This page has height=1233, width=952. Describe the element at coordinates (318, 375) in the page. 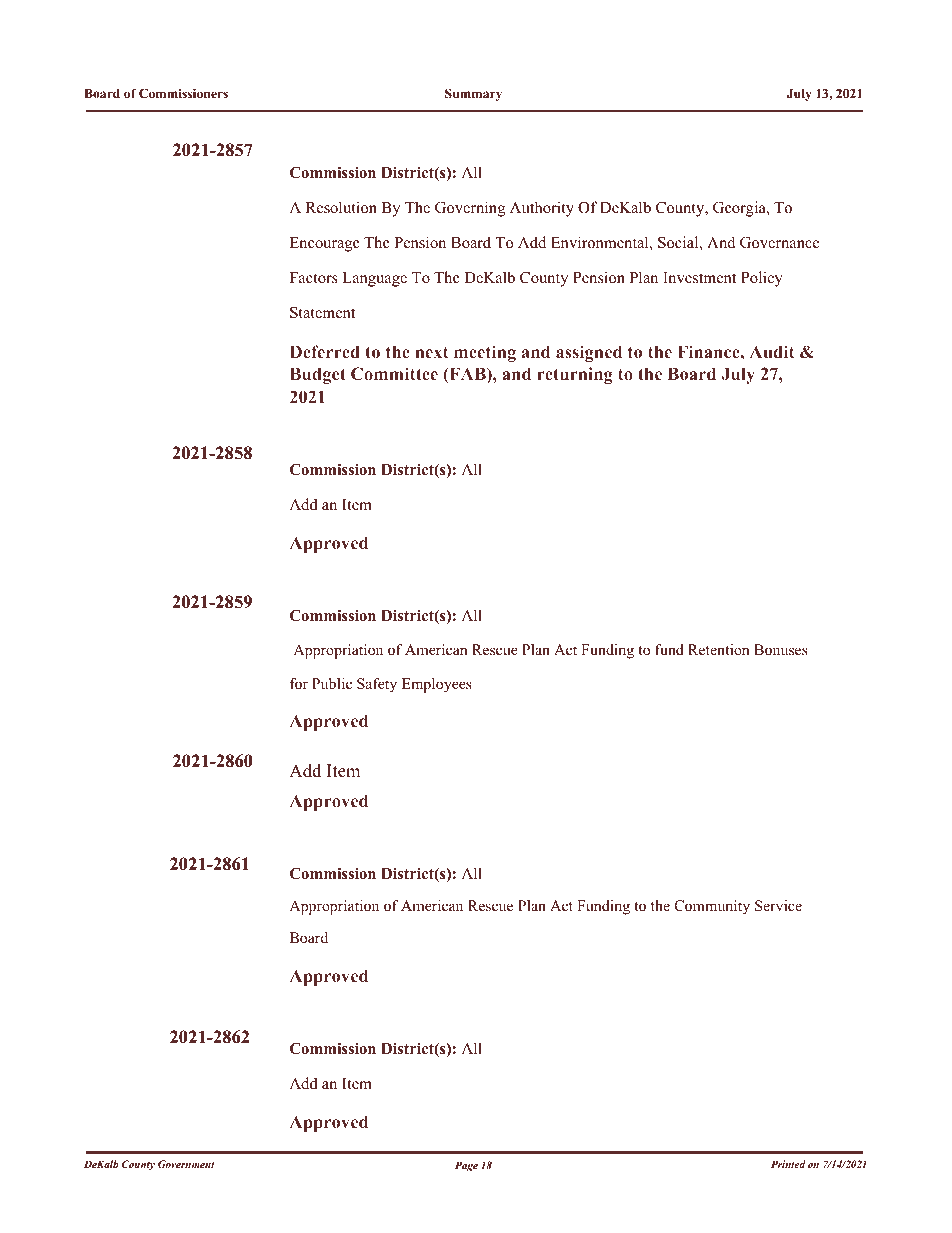

I see `Budget` at that location.
